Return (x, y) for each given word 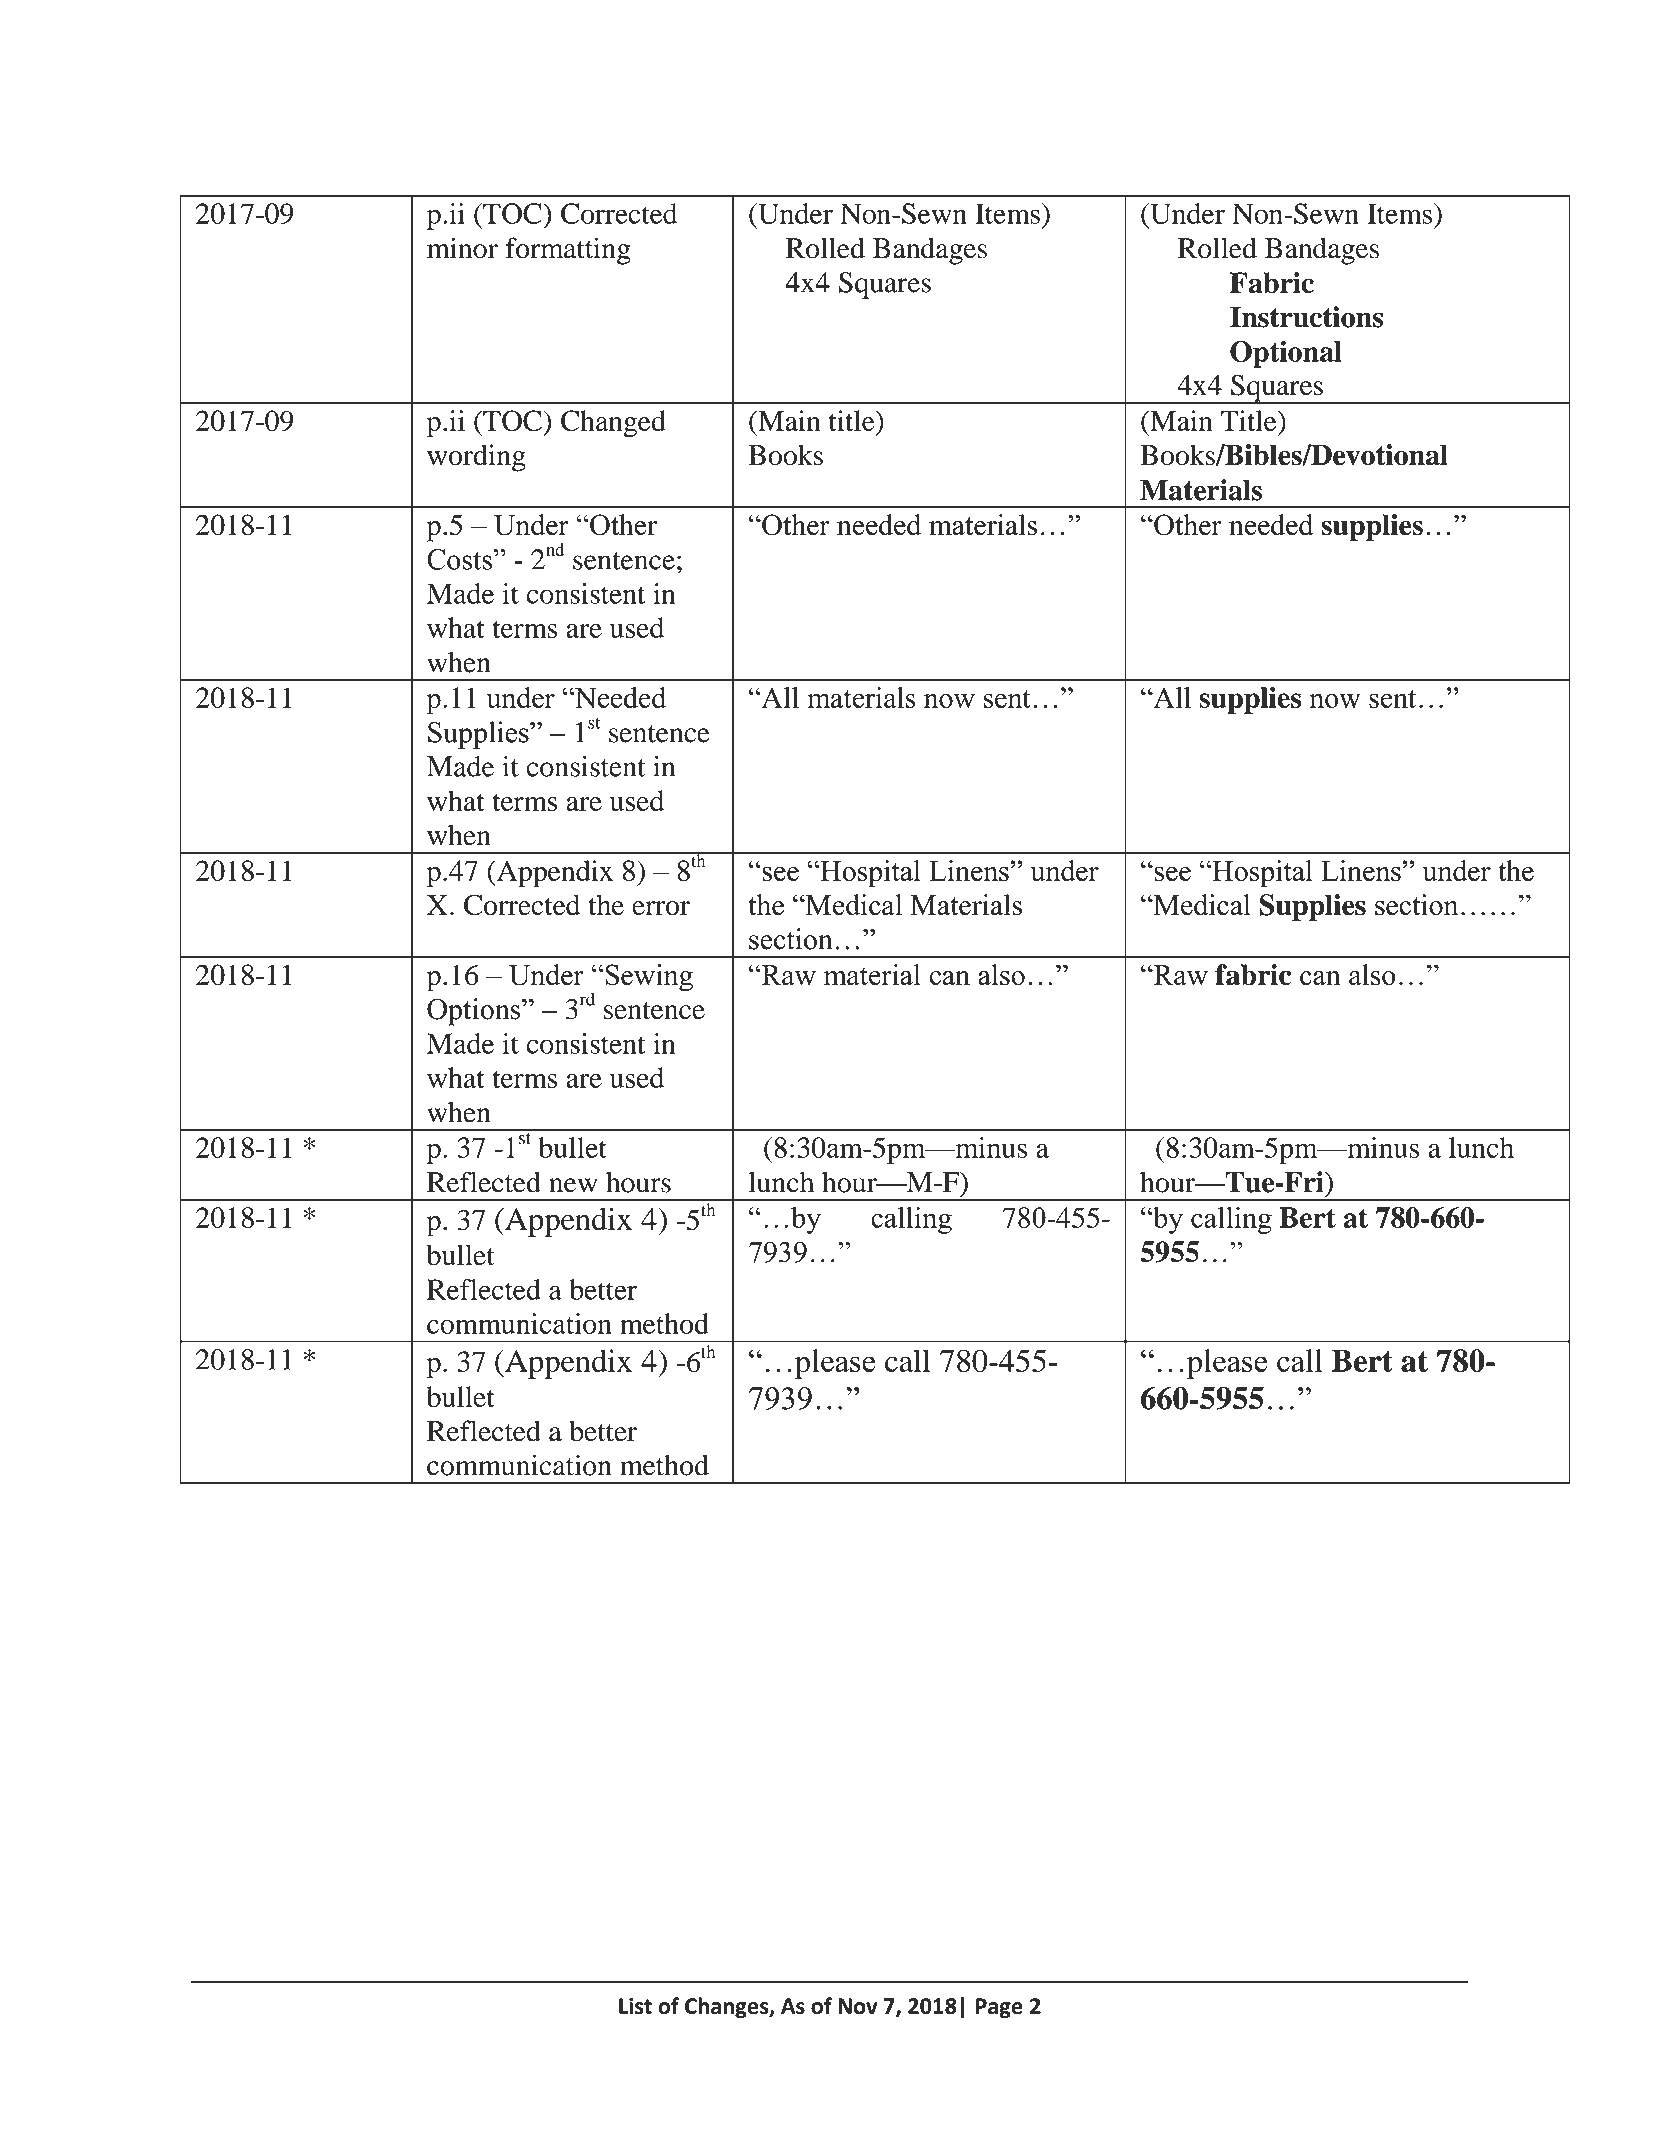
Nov (858, 2006)
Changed (613, 424)
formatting (568, 251)
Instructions (1306, 317)
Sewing (649, 978)
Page (999, 2008)
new (573, 1185)
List (635, 2005)
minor (462, 248)
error (661, 908)
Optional (1286, 354)
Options (473, 1012)
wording (476, 458)
